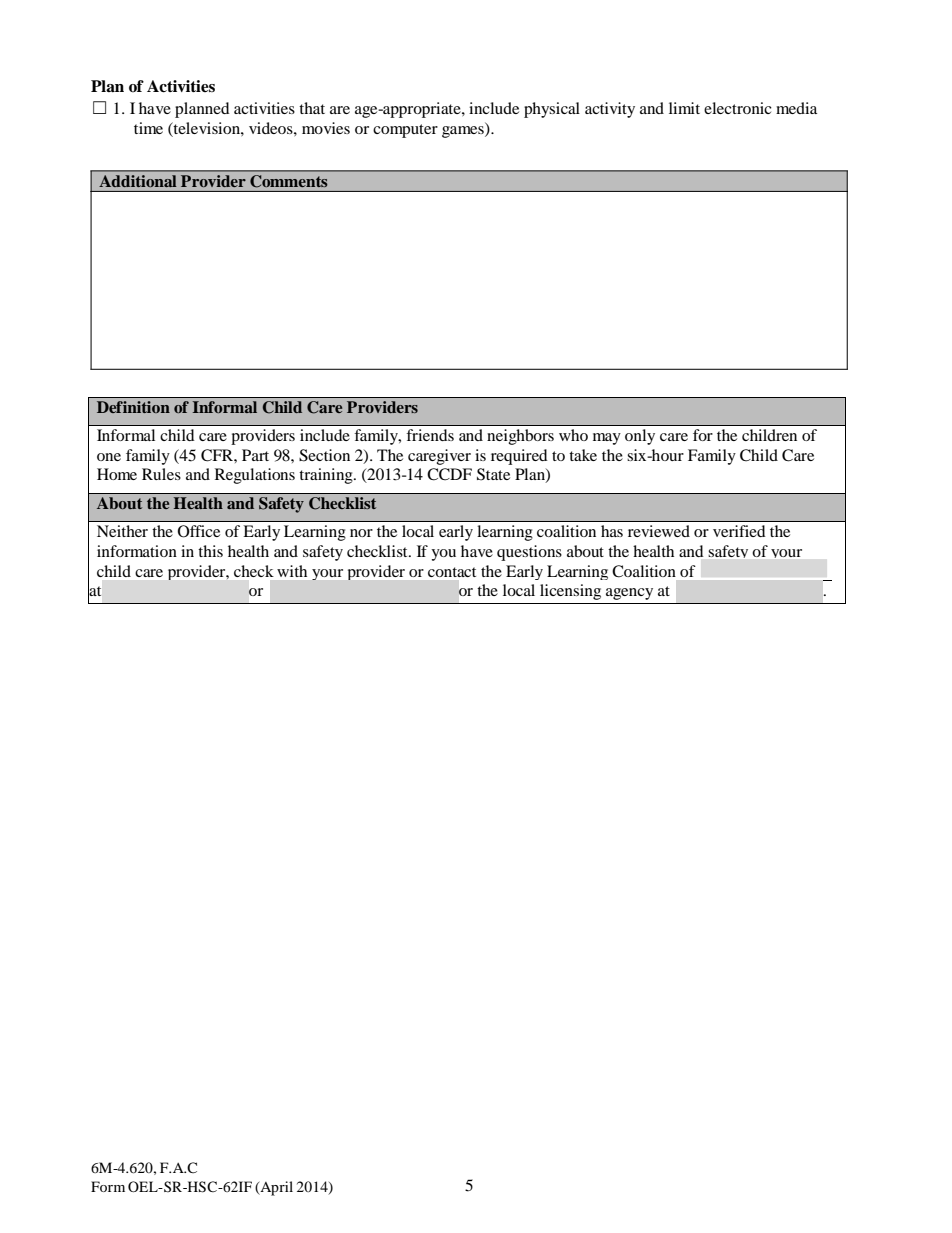 This screenshot has height=1233, width=952. Describe the element at coordinates (133, 407) in the screenshot. I see `Definition` at that location.
